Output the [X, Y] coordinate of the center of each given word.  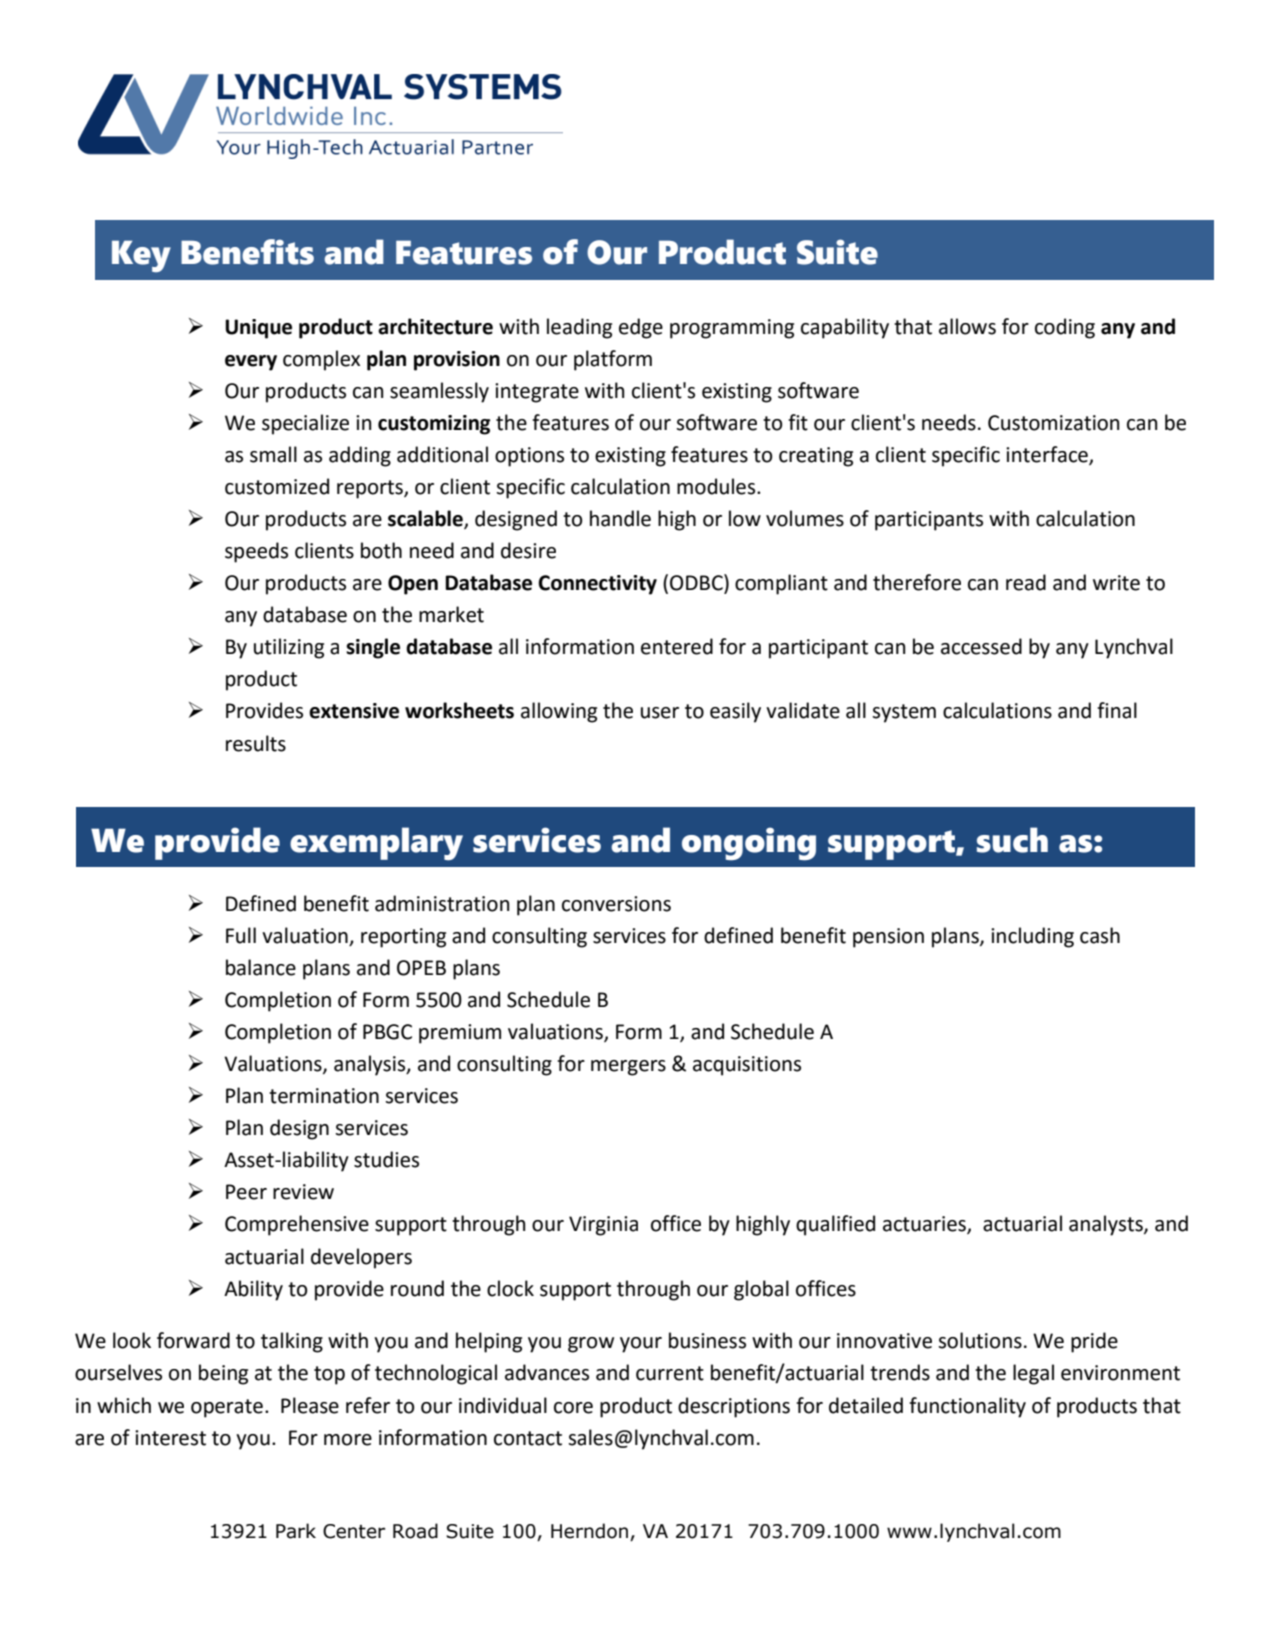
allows [967, 326]
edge [641, 328]
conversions [616, 904]
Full [241, 935]
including [1032, 937]
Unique [258, 329]
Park [296, 1531]
